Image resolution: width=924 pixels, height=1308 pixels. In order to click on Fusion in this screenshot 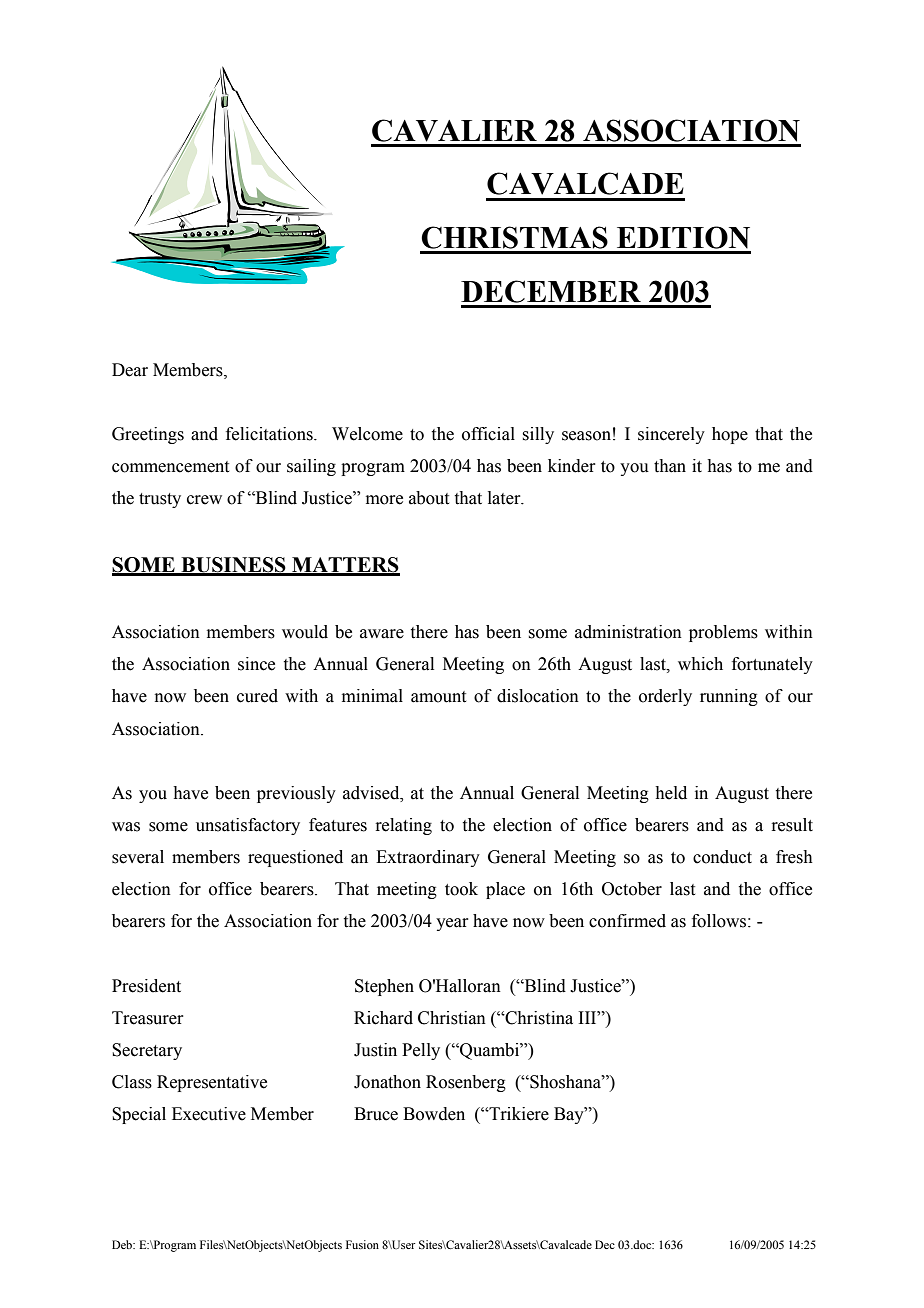, I will do `click(362, 1244)`.
